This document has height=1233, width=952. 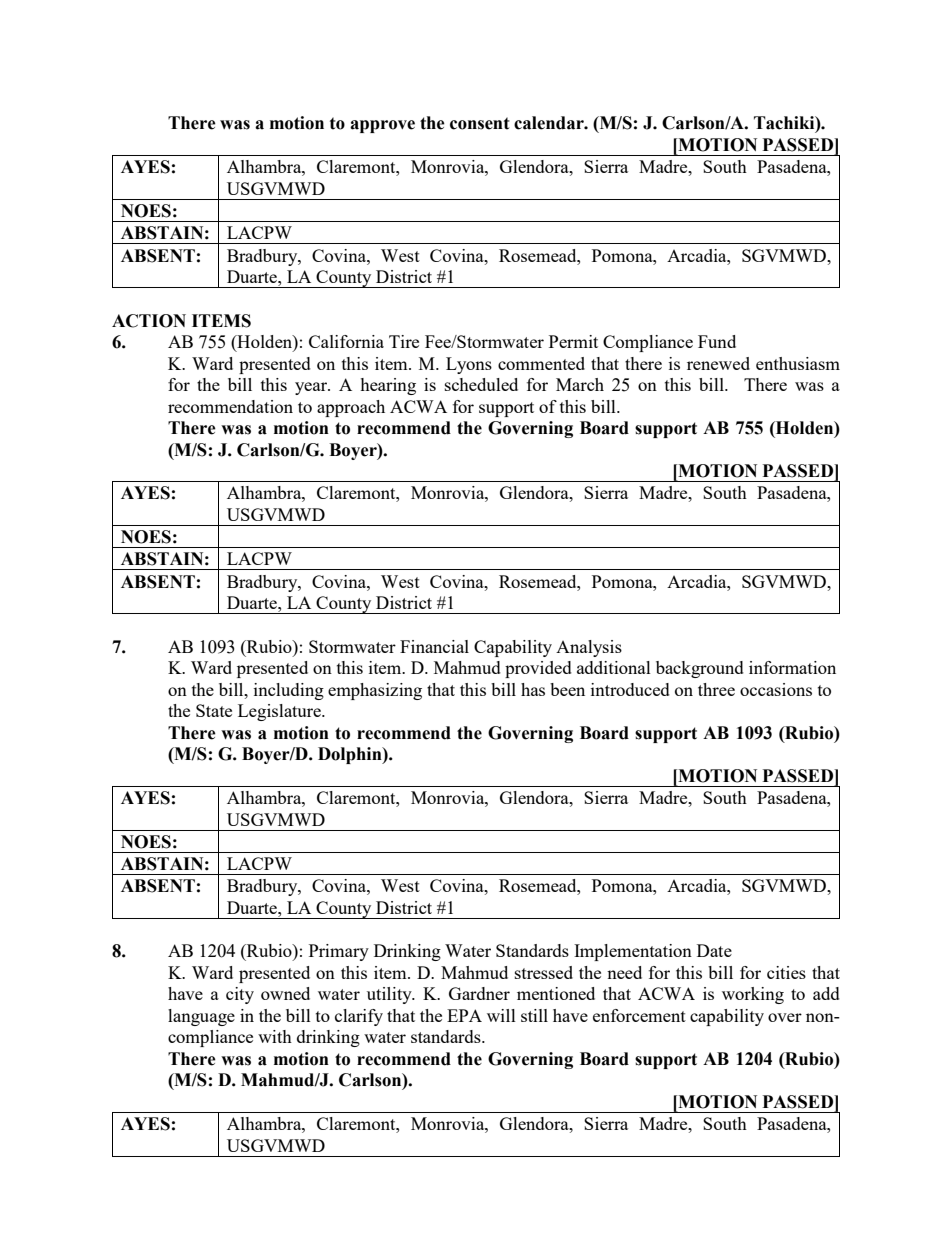 What do you see at coordinates (480, 123) in the document?
I see `consent` at bounding box center [480, 123].
